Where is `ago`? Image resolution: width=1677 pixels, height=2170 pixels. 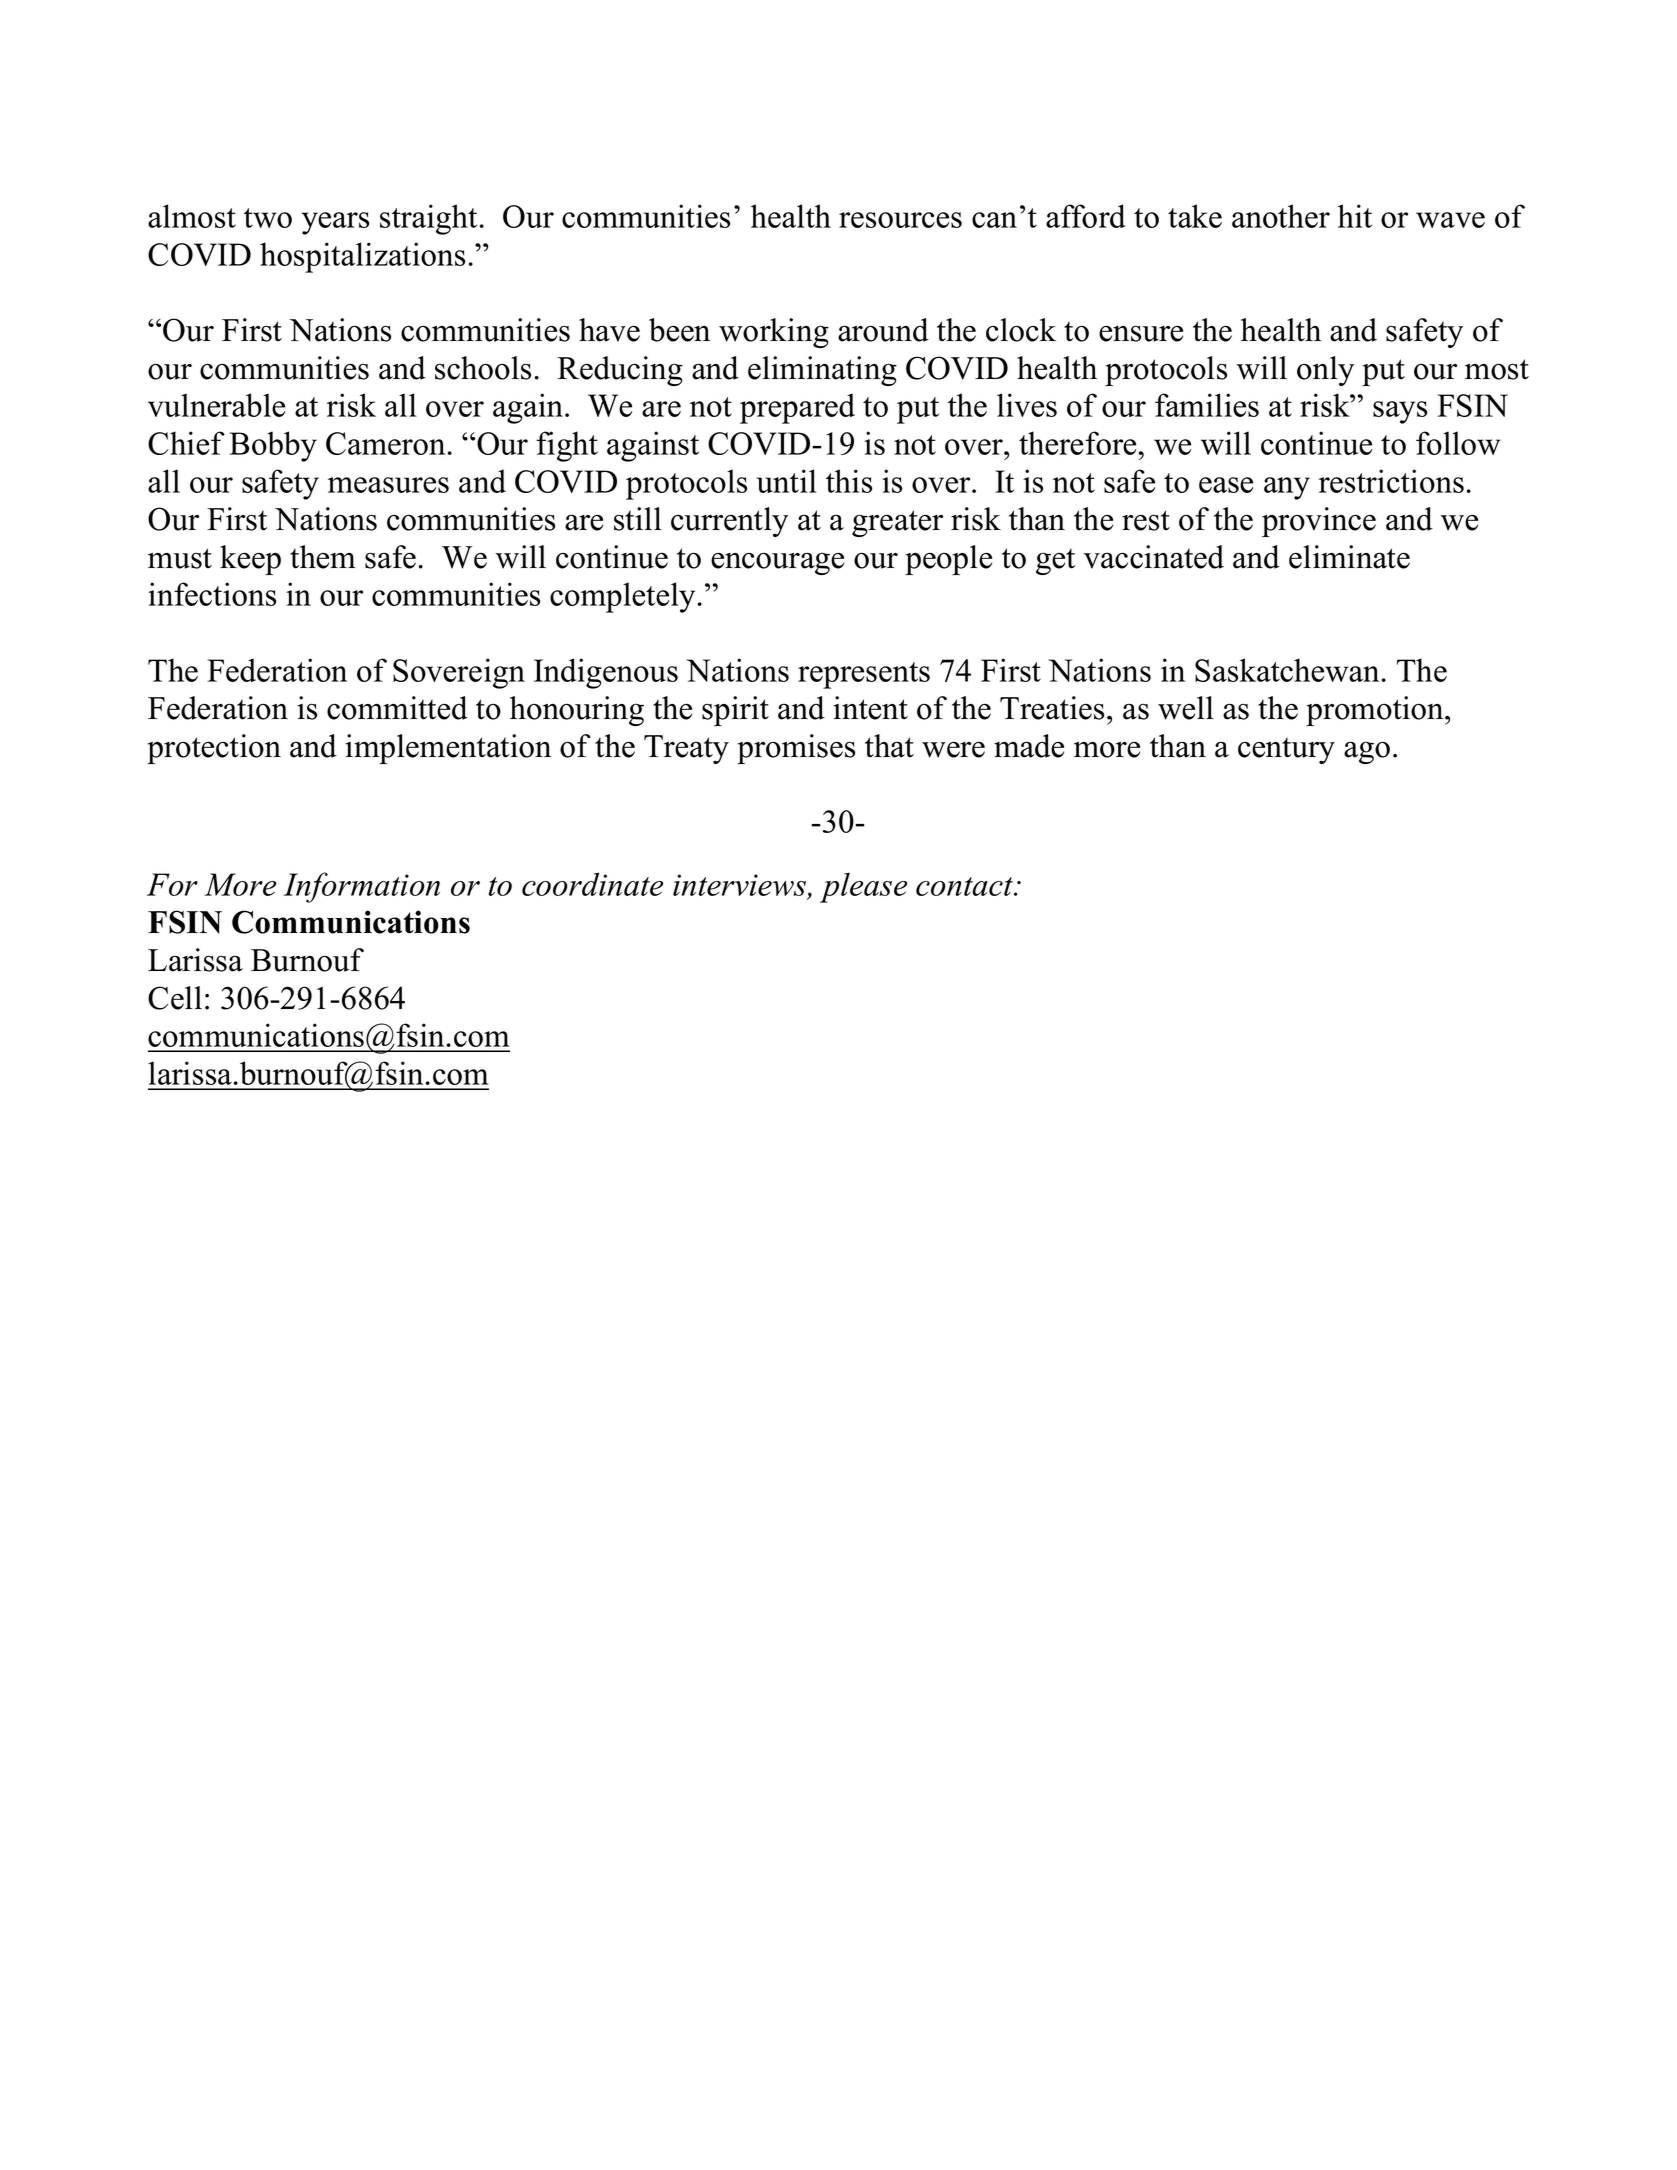
ago is located at coordinates (1367, 752).
